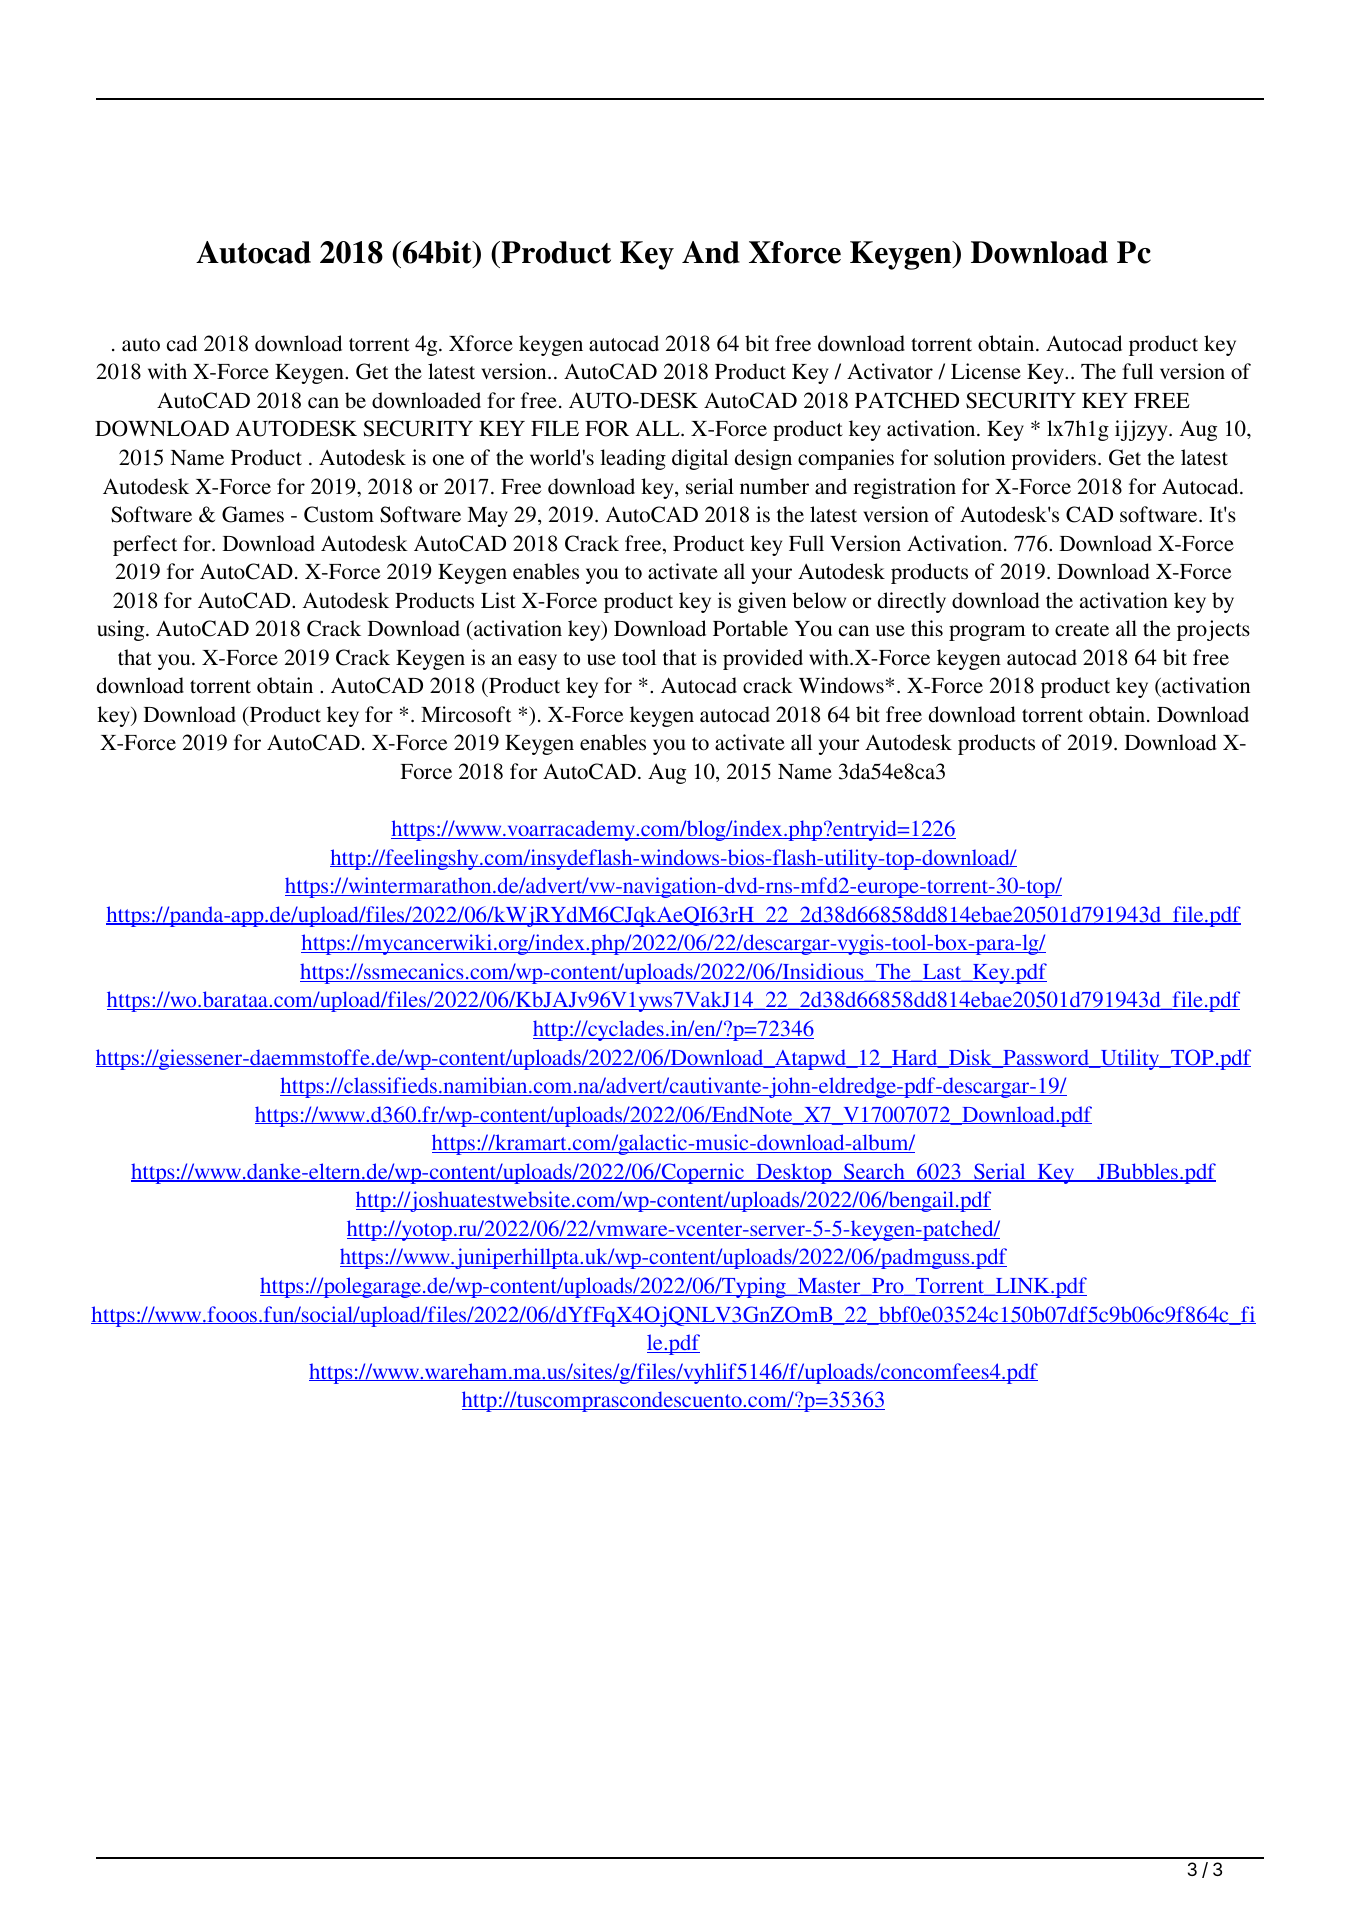 This page has height=1923, width=1360. What do you see at coordinates (537, 662) in the page?
I see `easy` at bounding box center [537, 662].
